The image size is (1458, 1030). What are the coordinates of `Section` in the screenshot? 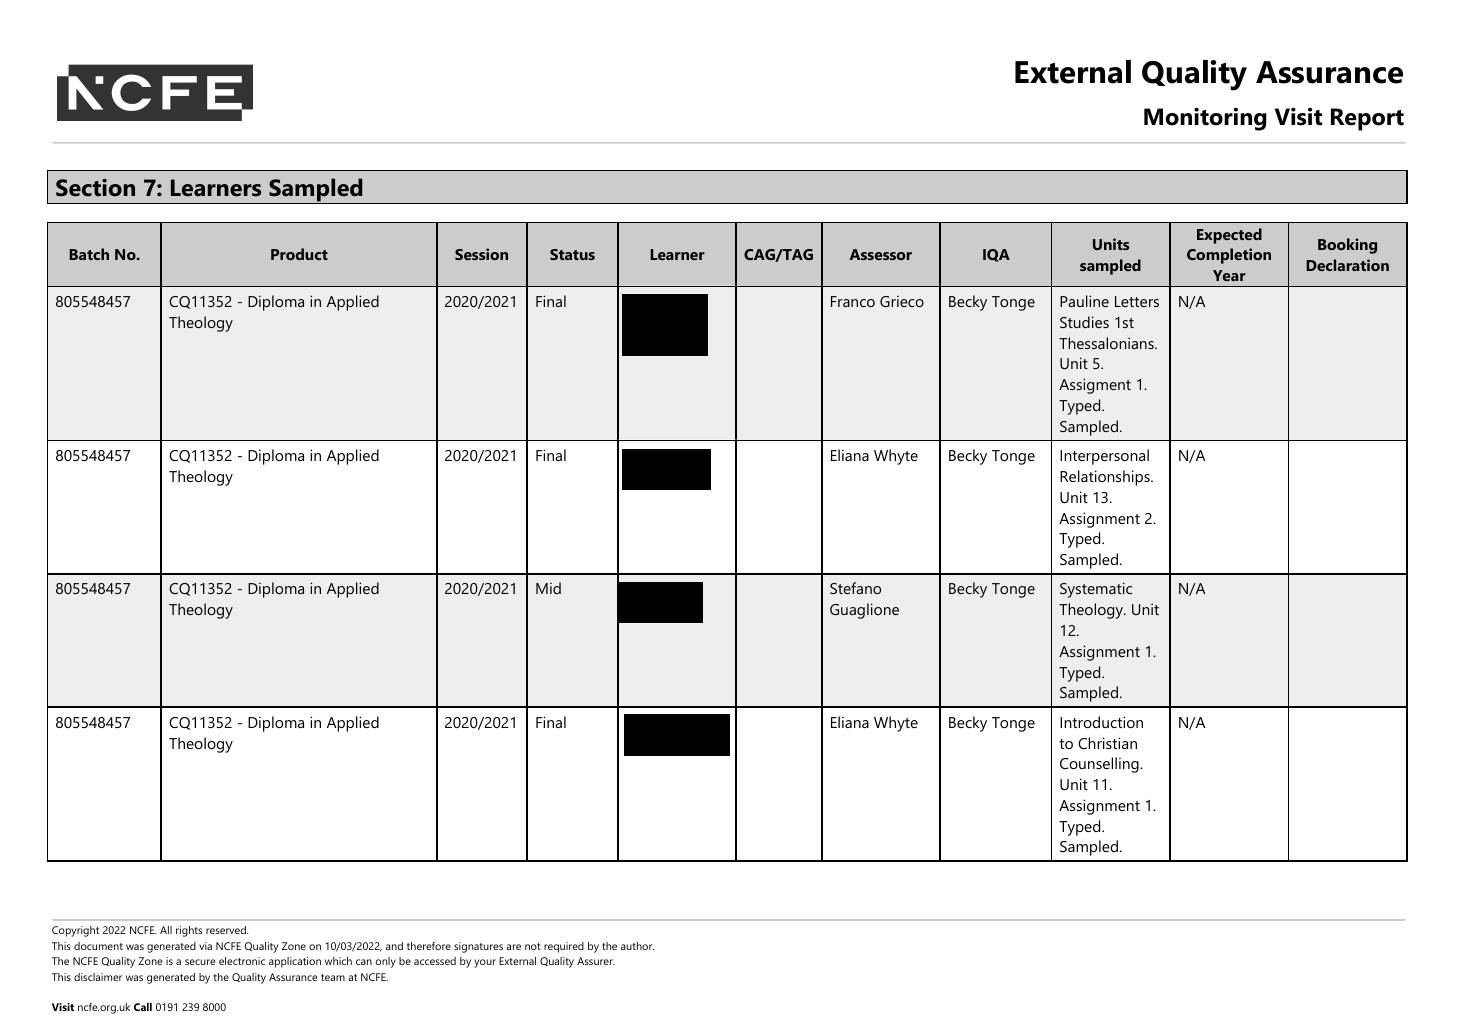 It's located at (95, 188).
